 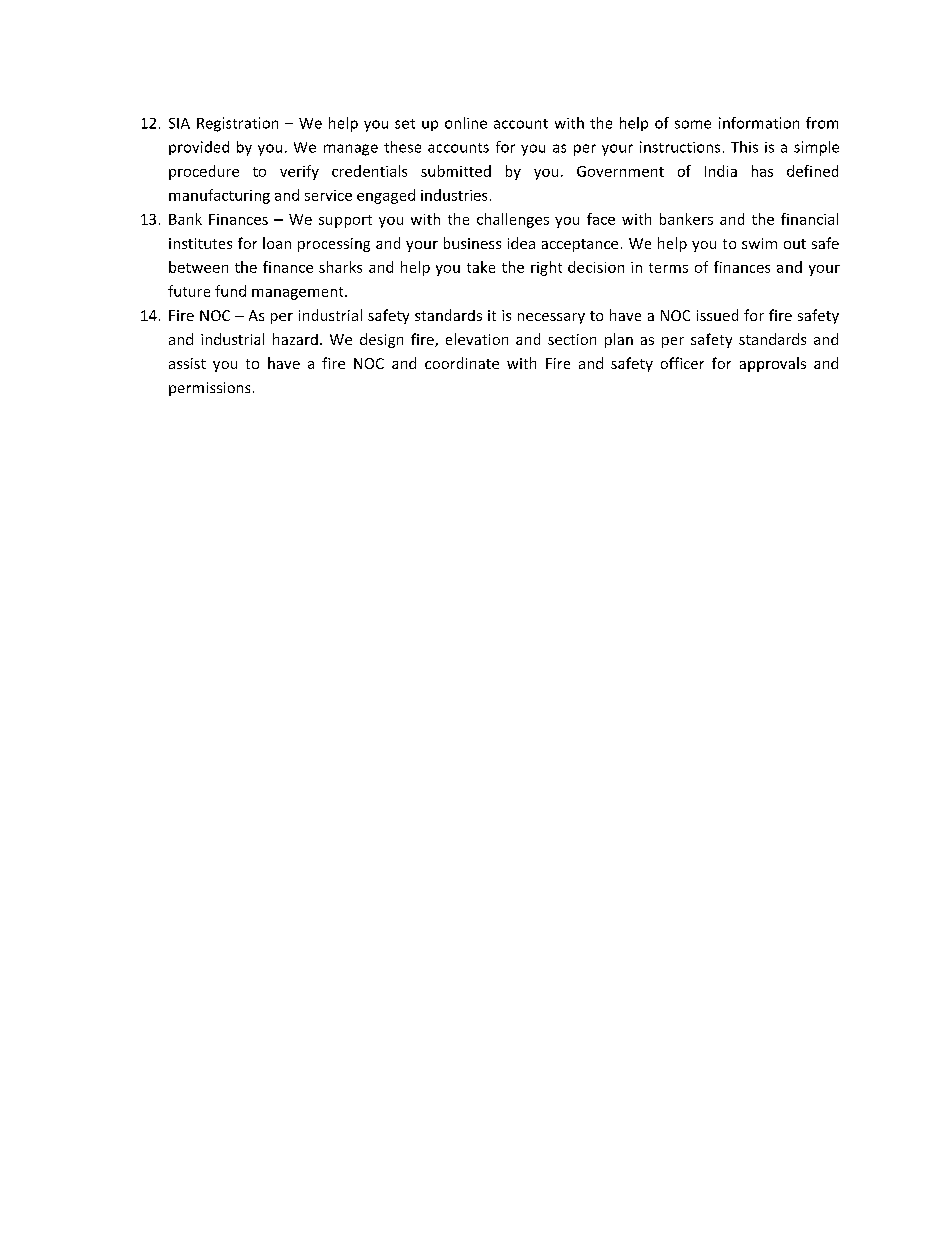 I want to click on permissions, so click(x=209, y=389).
